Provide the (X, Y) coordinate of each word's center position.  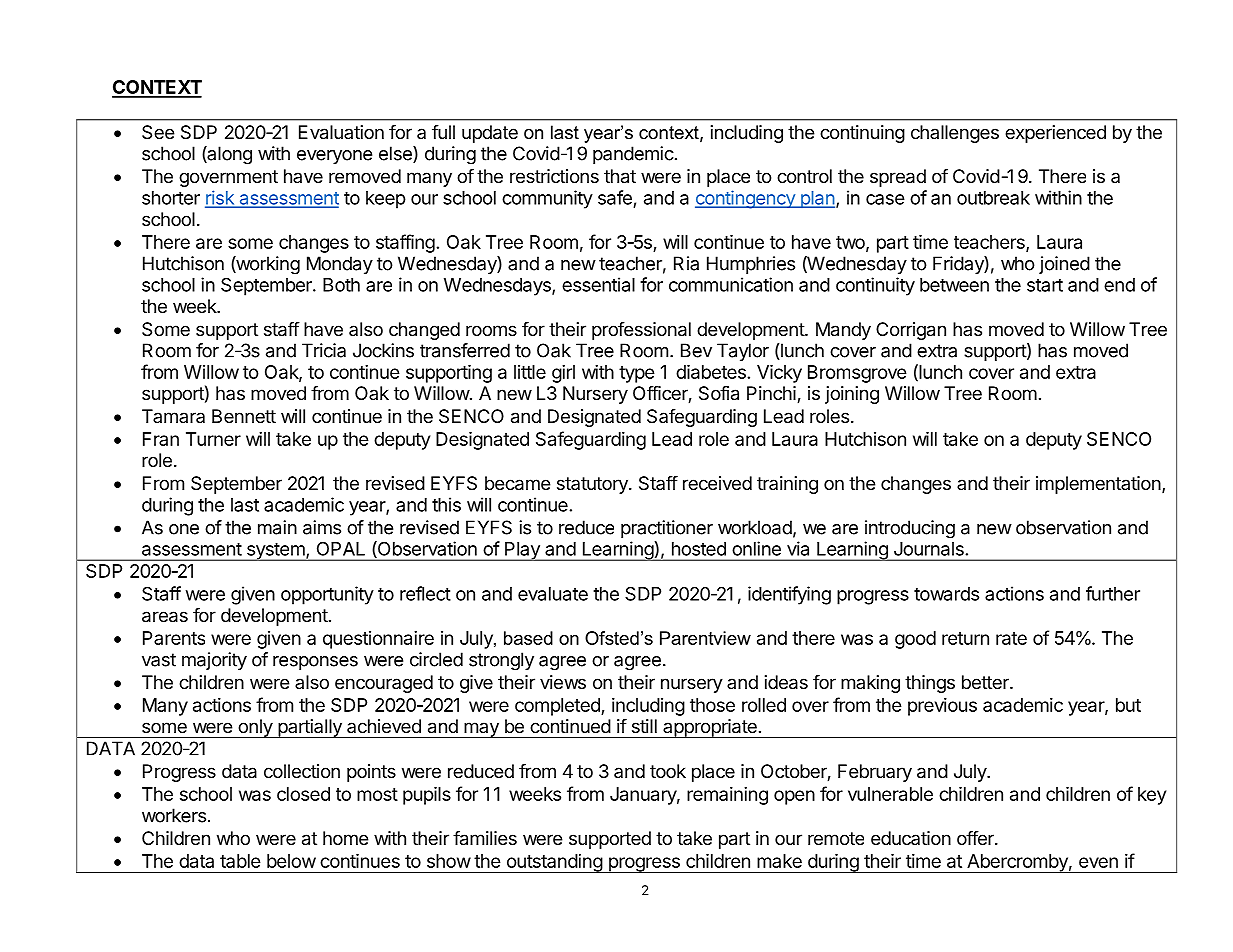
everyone (334, 157)
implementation (1098, 485)
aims (322, 527)
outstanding (554, 863)
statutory (593, 485)
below (291, 861)
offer (976, 838)
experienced (1055, 134)
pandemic (633, 155)
